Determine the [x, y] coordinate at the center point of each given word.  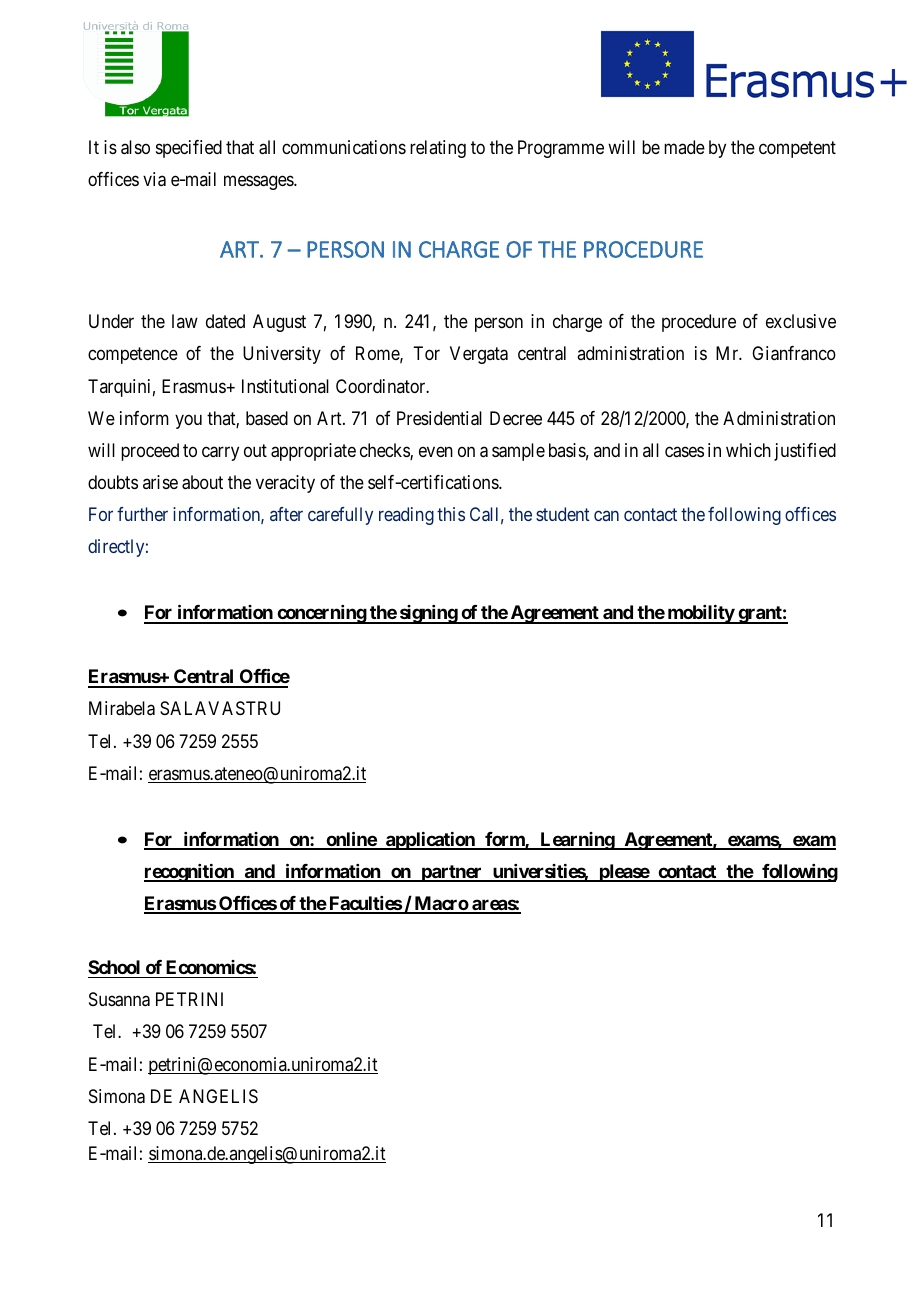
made [684, 147]
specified [189, 149]
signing [428, 614]
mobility [700, 614]
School [114, 967]
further [142, 514]
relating [438, 149]
